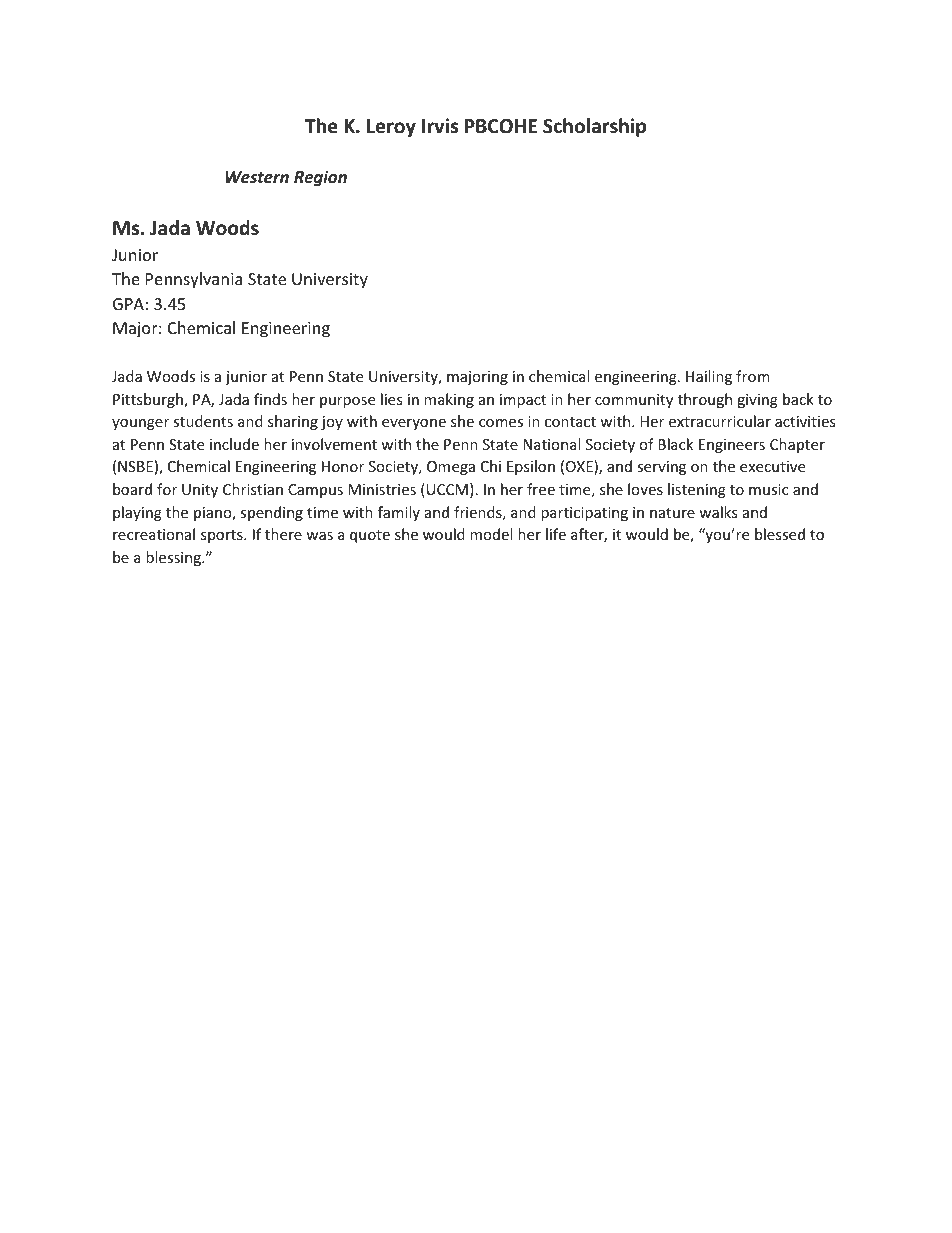 This screenshot has height=1233, width=952. Describe the element at coordinates (720, 421) in the screenshot. I see `extracurricular` at that location.
